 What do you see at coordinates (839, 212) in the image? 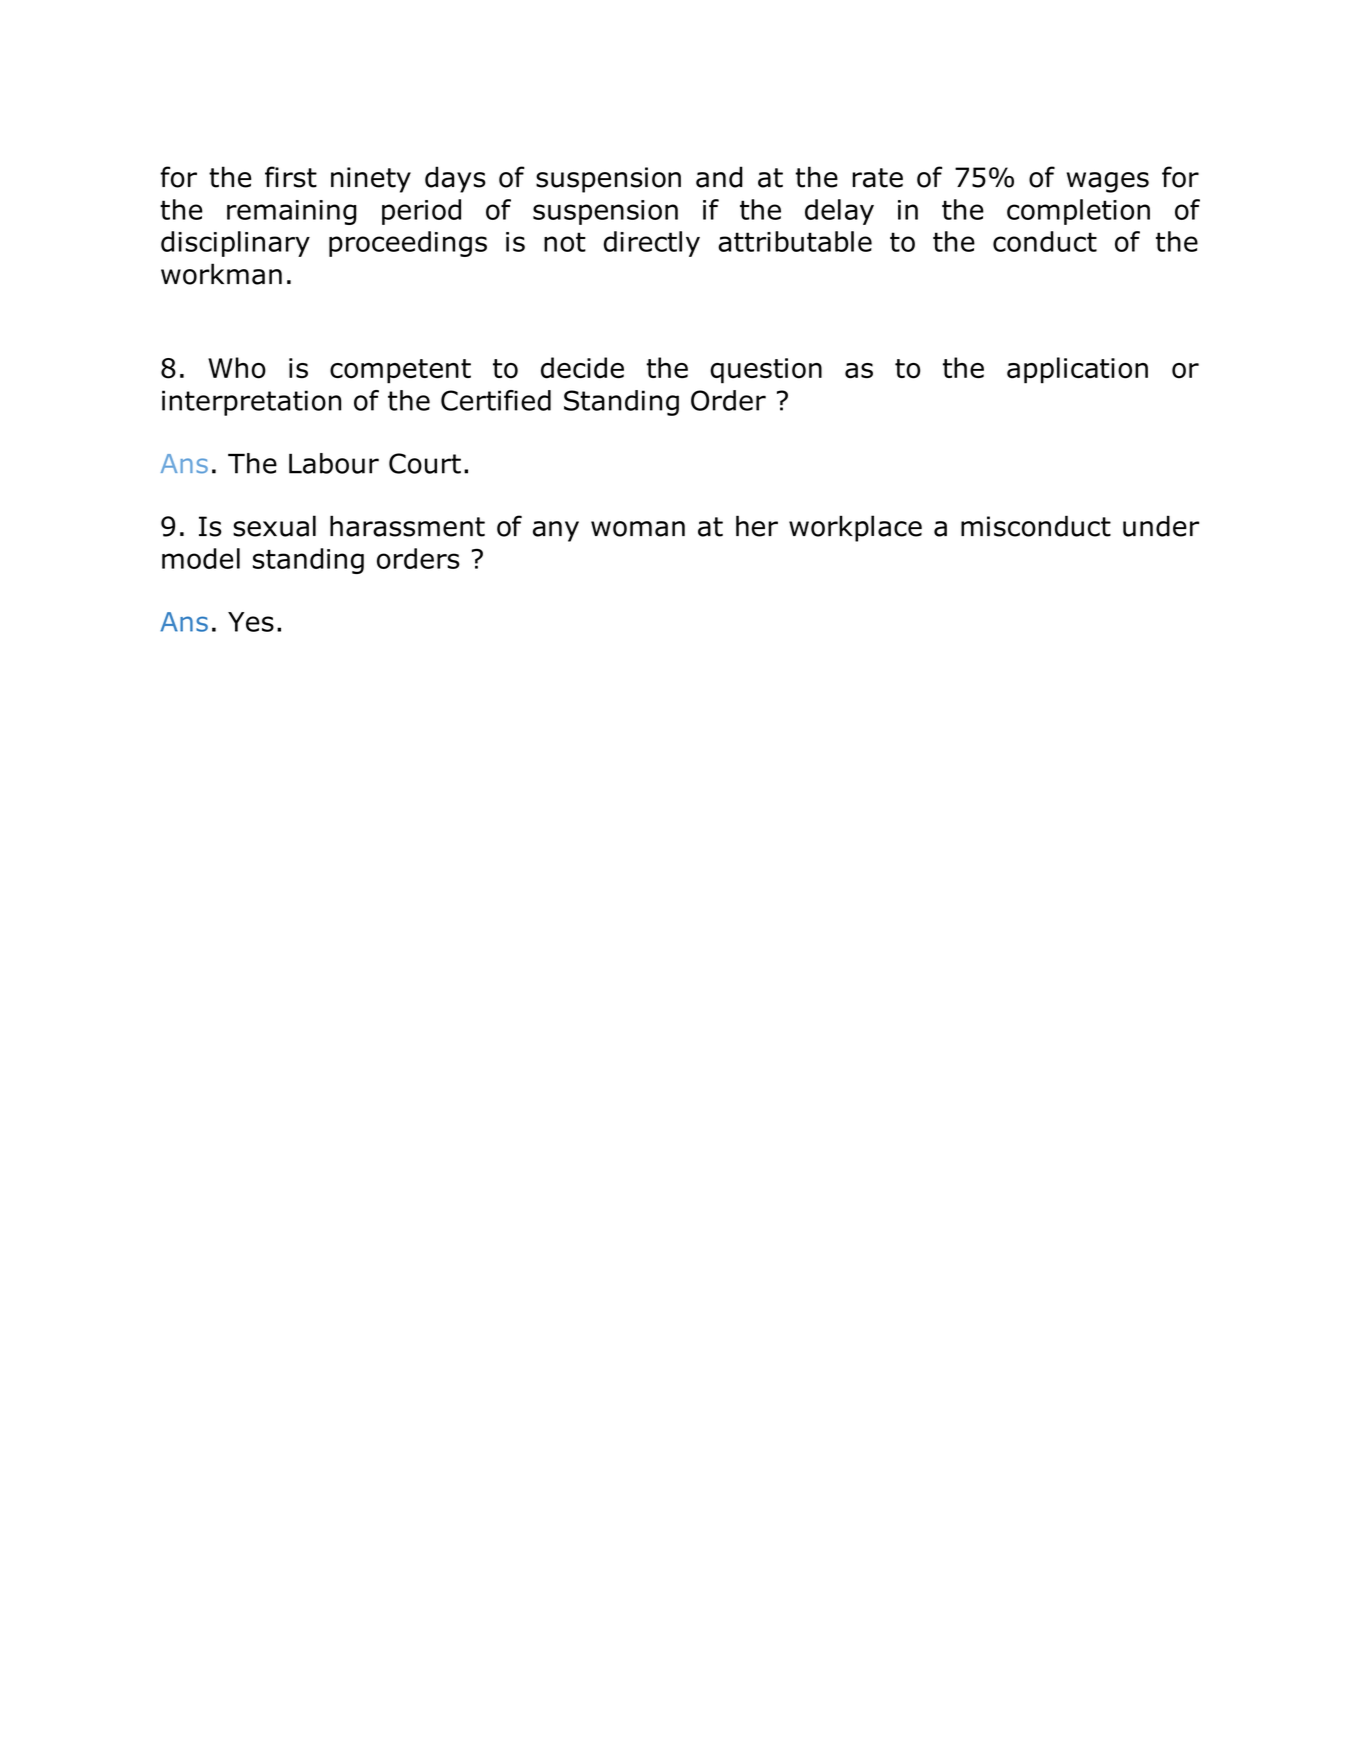
I see `delay` at bounding box center [839, 212].
